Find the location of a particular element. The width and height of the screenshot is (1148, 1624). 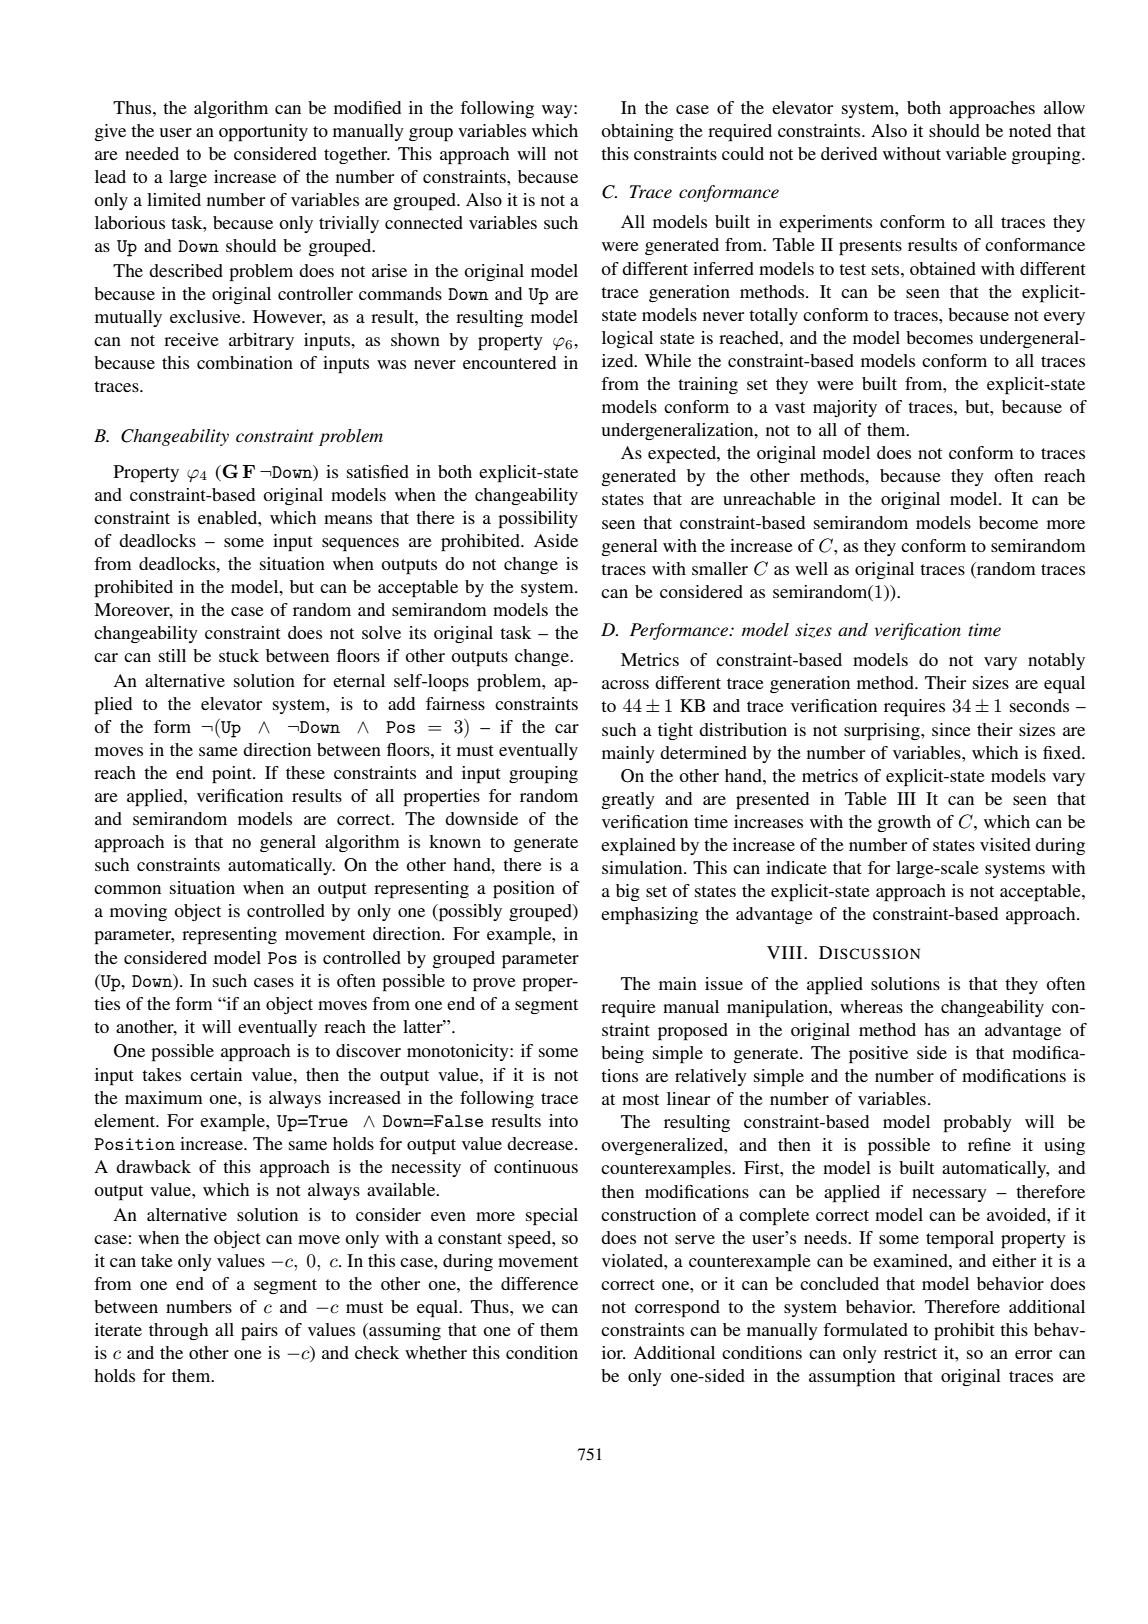

into is located at coordinates (563, 1120).
